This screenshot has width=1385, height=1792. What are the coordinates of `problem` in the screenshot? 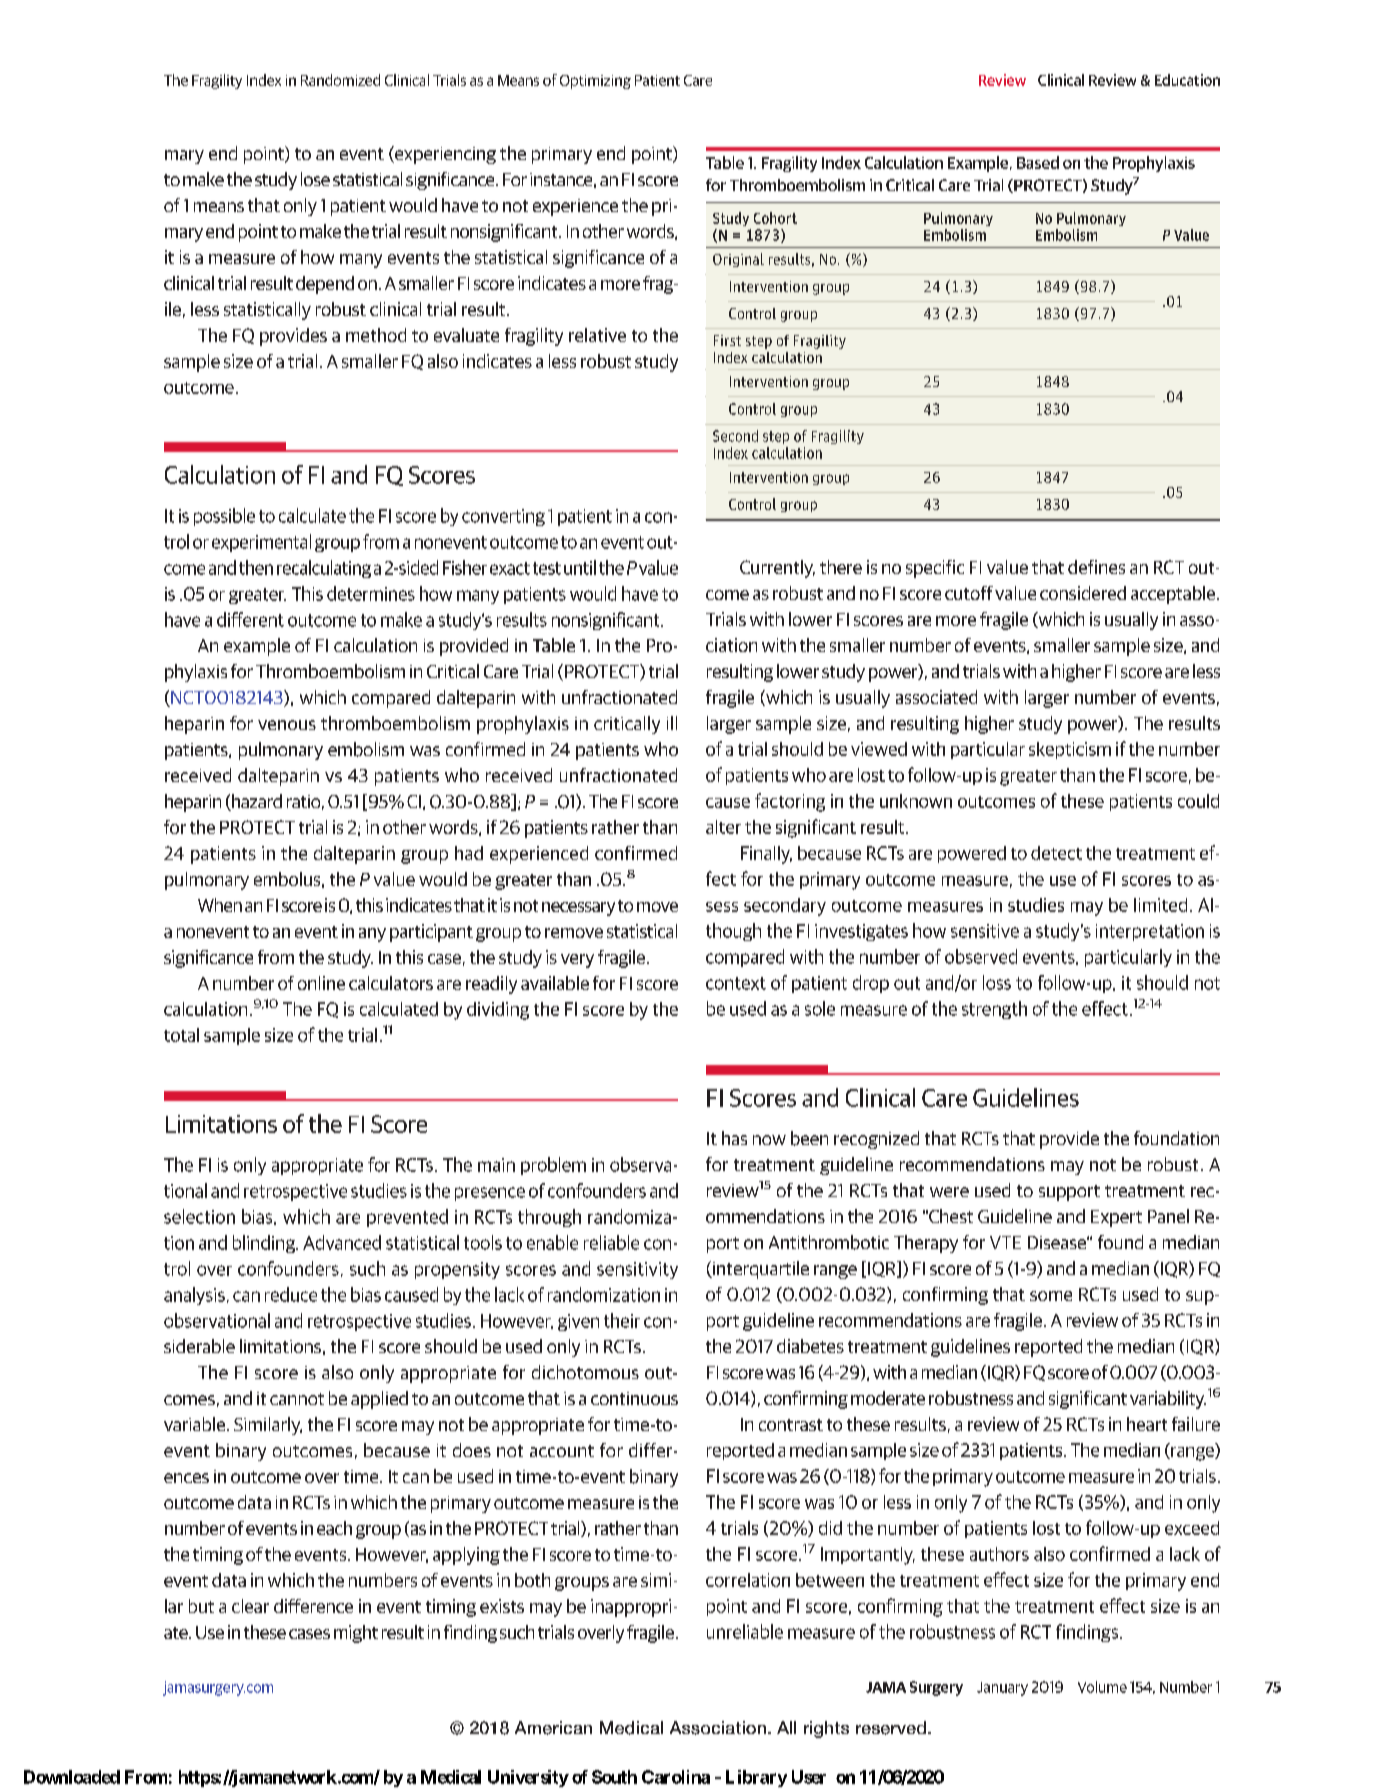 It's located at (553, 1166).
